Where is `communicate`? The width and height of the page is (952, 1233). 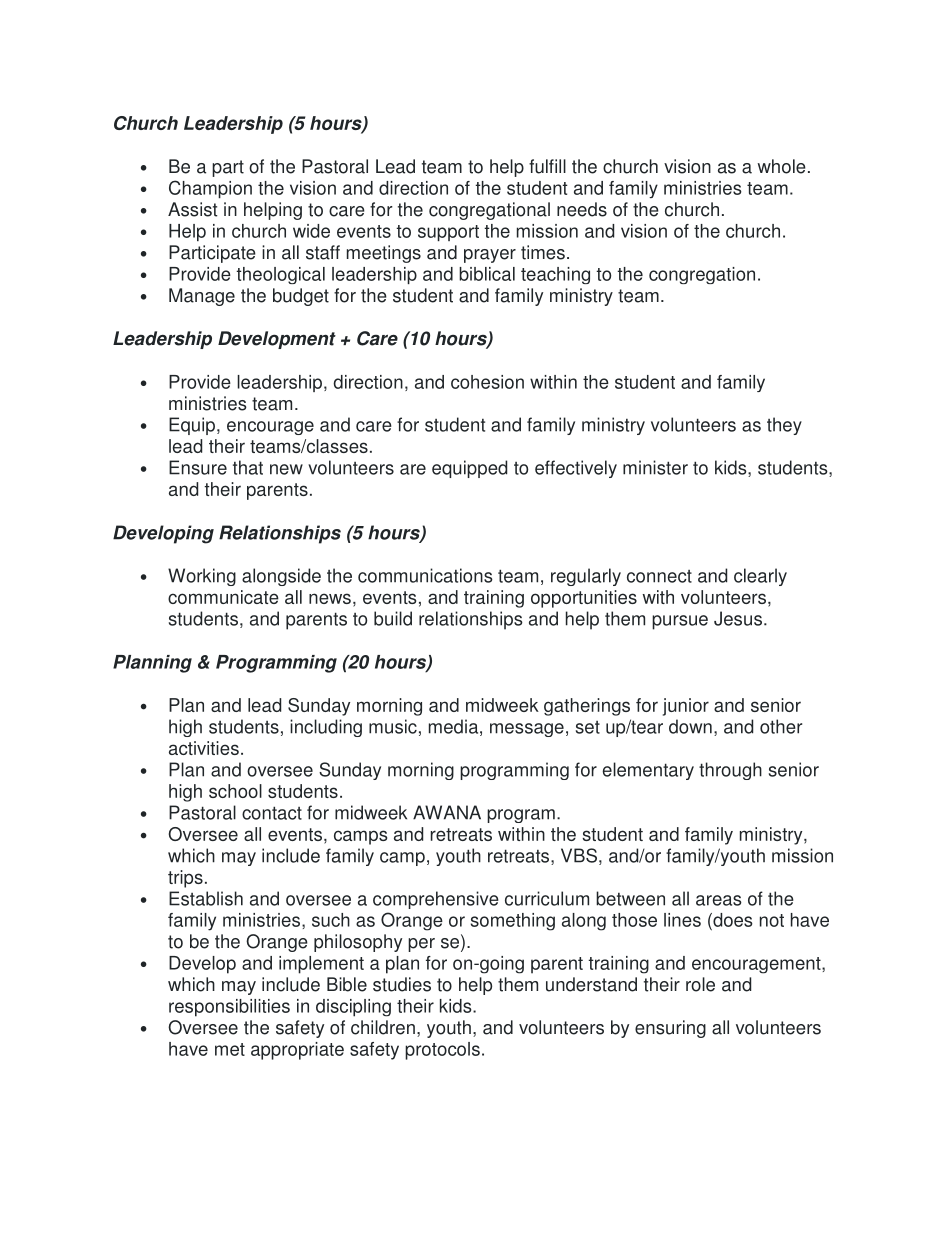
communicate is located at coordinates (223, 597).
